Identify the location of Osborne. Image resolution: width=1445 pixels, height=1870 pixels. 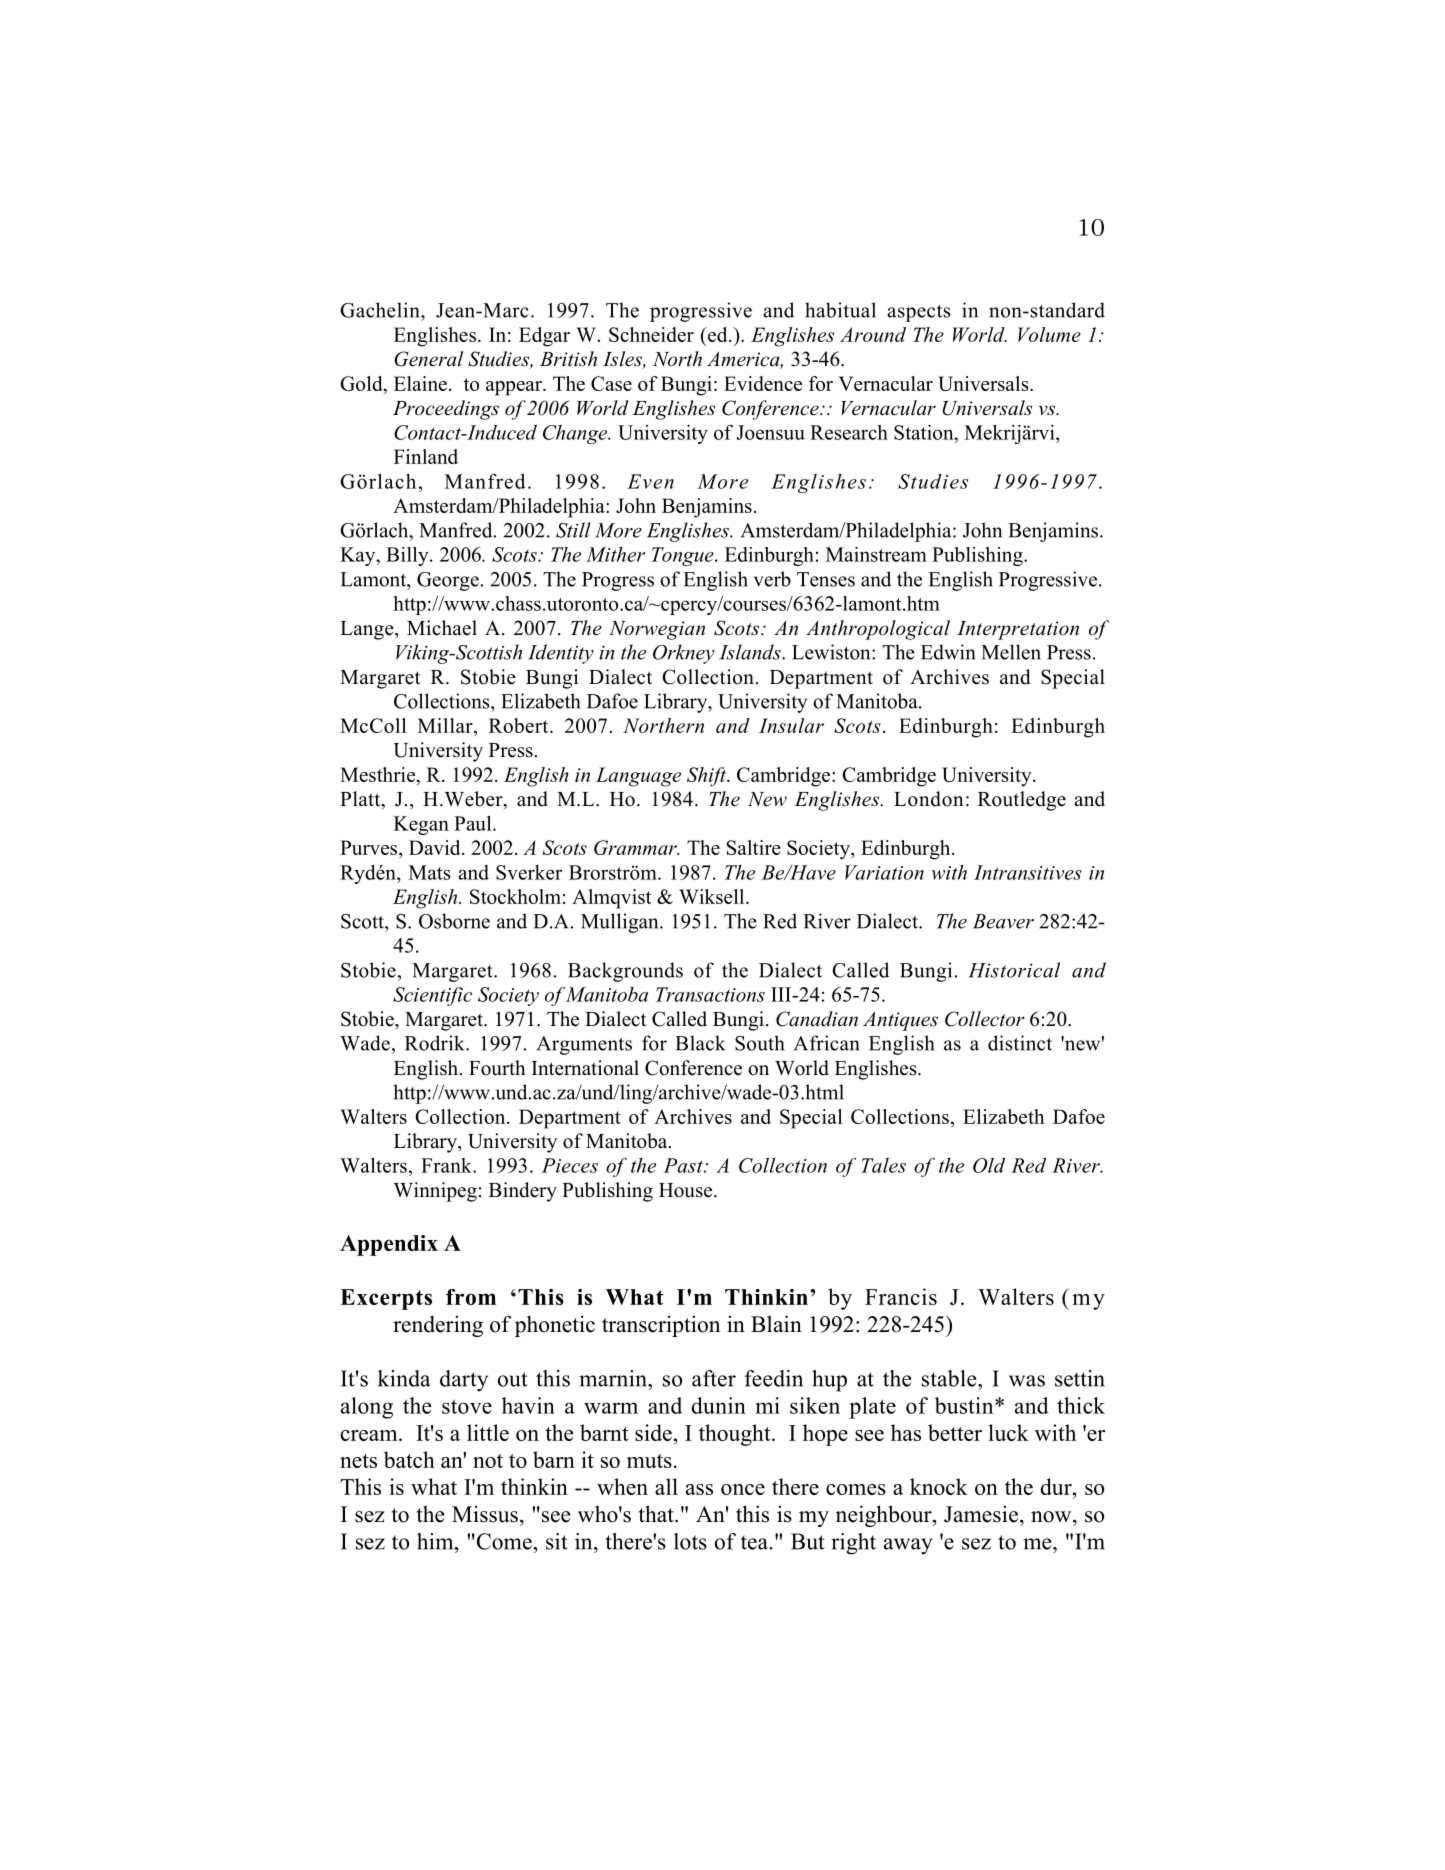
(454, 921).
